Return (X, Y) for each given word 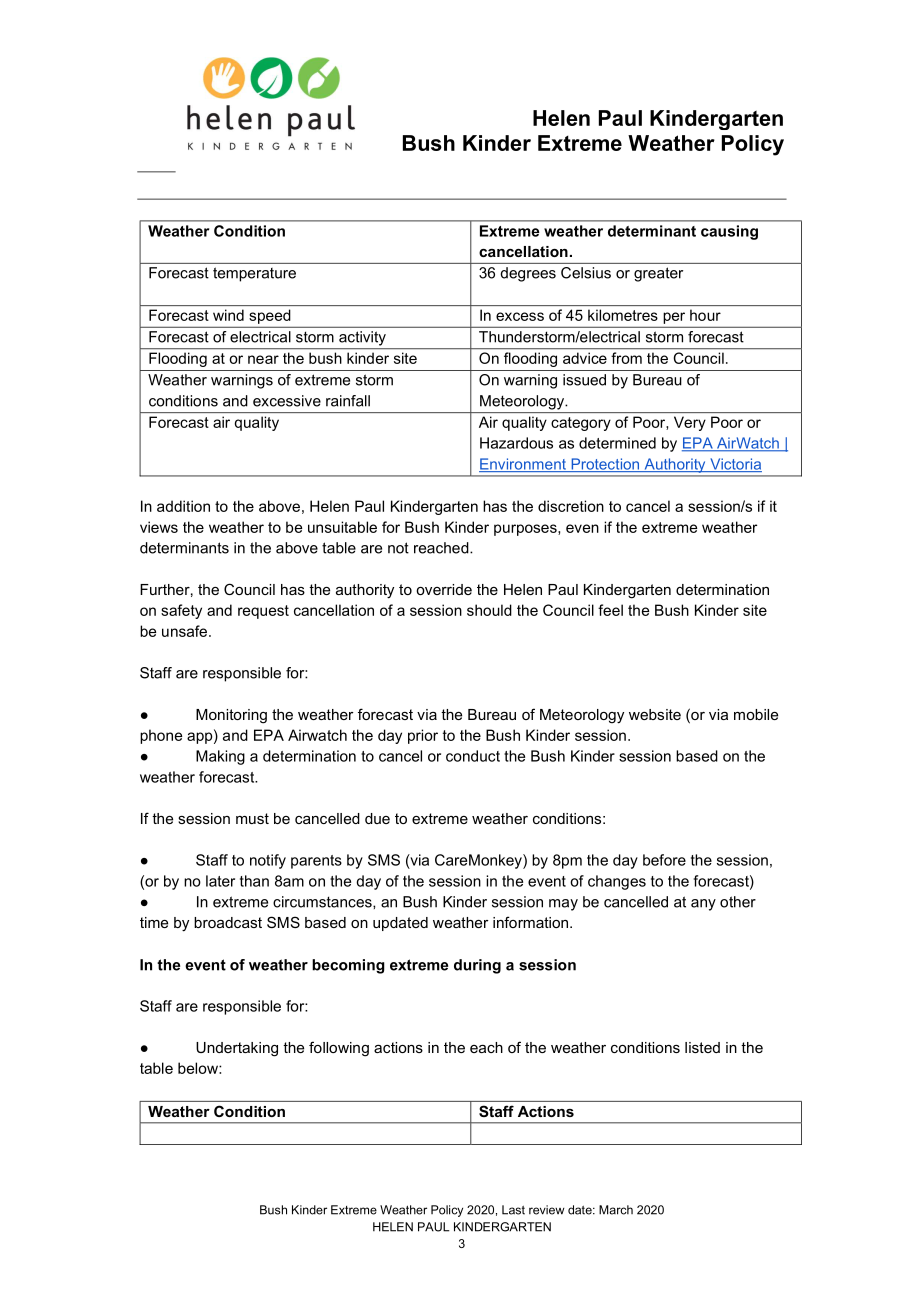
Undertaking (237, 1049)
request (263, 612)
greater (658, 274)
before (664, 860)
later (220, 881)
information (532, 922)
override (444, 589)
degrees (528, 274)
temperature (254, 274)
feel (610, 610)
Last (513, 1210)
